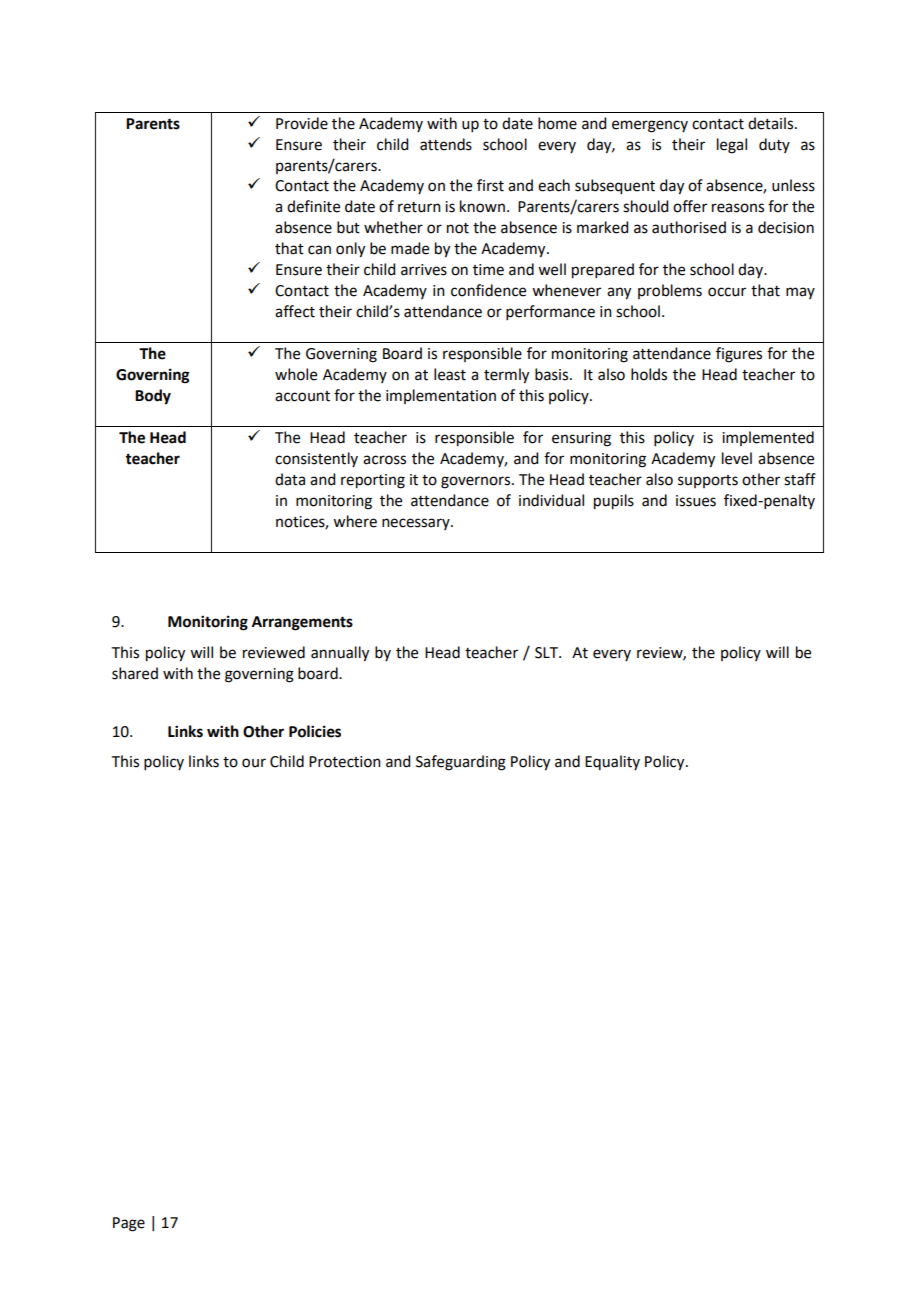 This page has width=924, height=1308. What do you see at coordinates (135, 673) in the page?
I see `shared` at bounding box center [135, 673].
